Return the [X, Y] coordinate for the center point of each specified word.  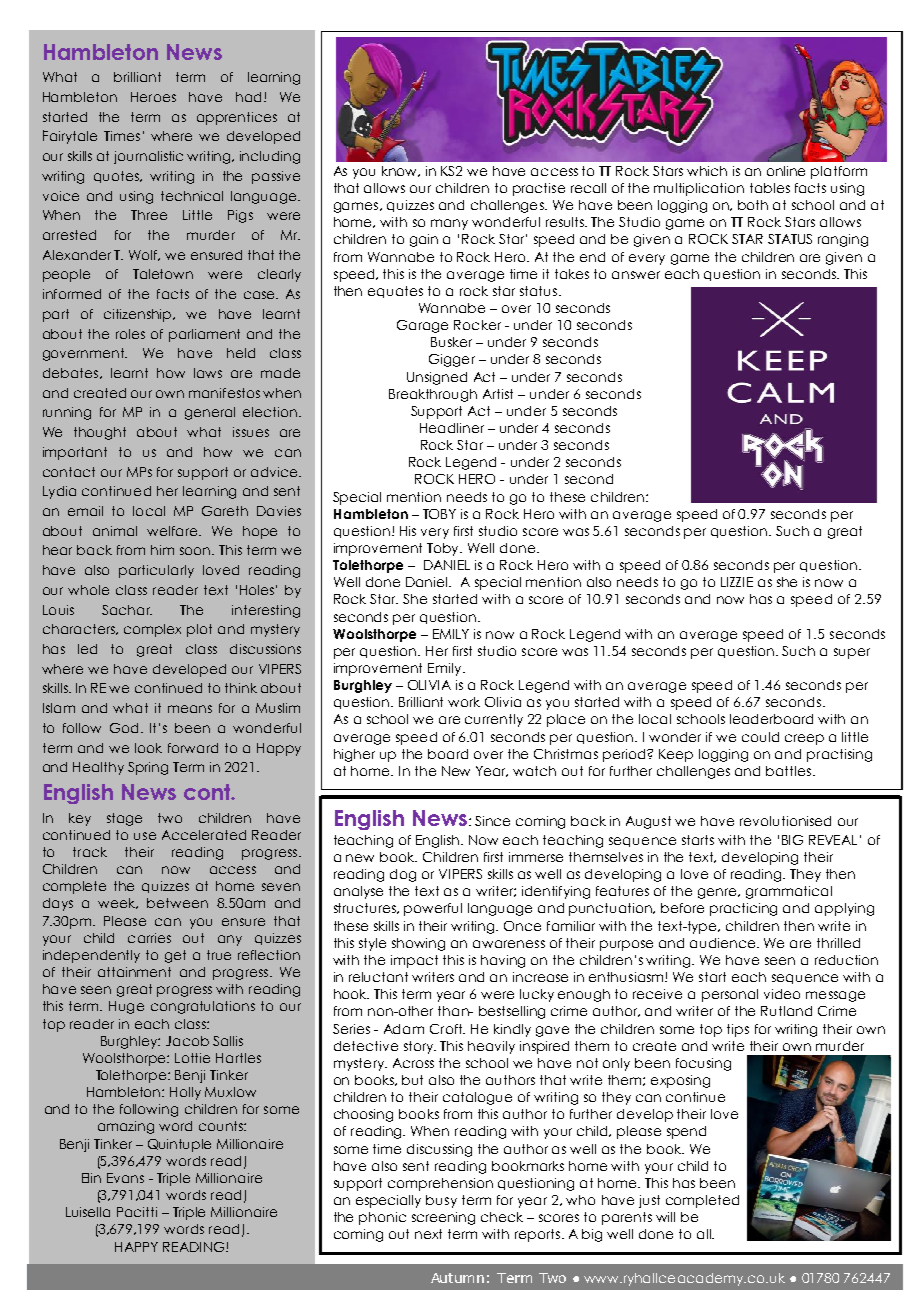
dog [403, 875]
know [401, 171]
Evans [125, 1178]
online [786, 171]
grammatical [789, 892]
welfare [173, 531]
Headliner [452, 428]
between [177, 903]
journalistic [148, 157]
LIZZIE [737, 582]
